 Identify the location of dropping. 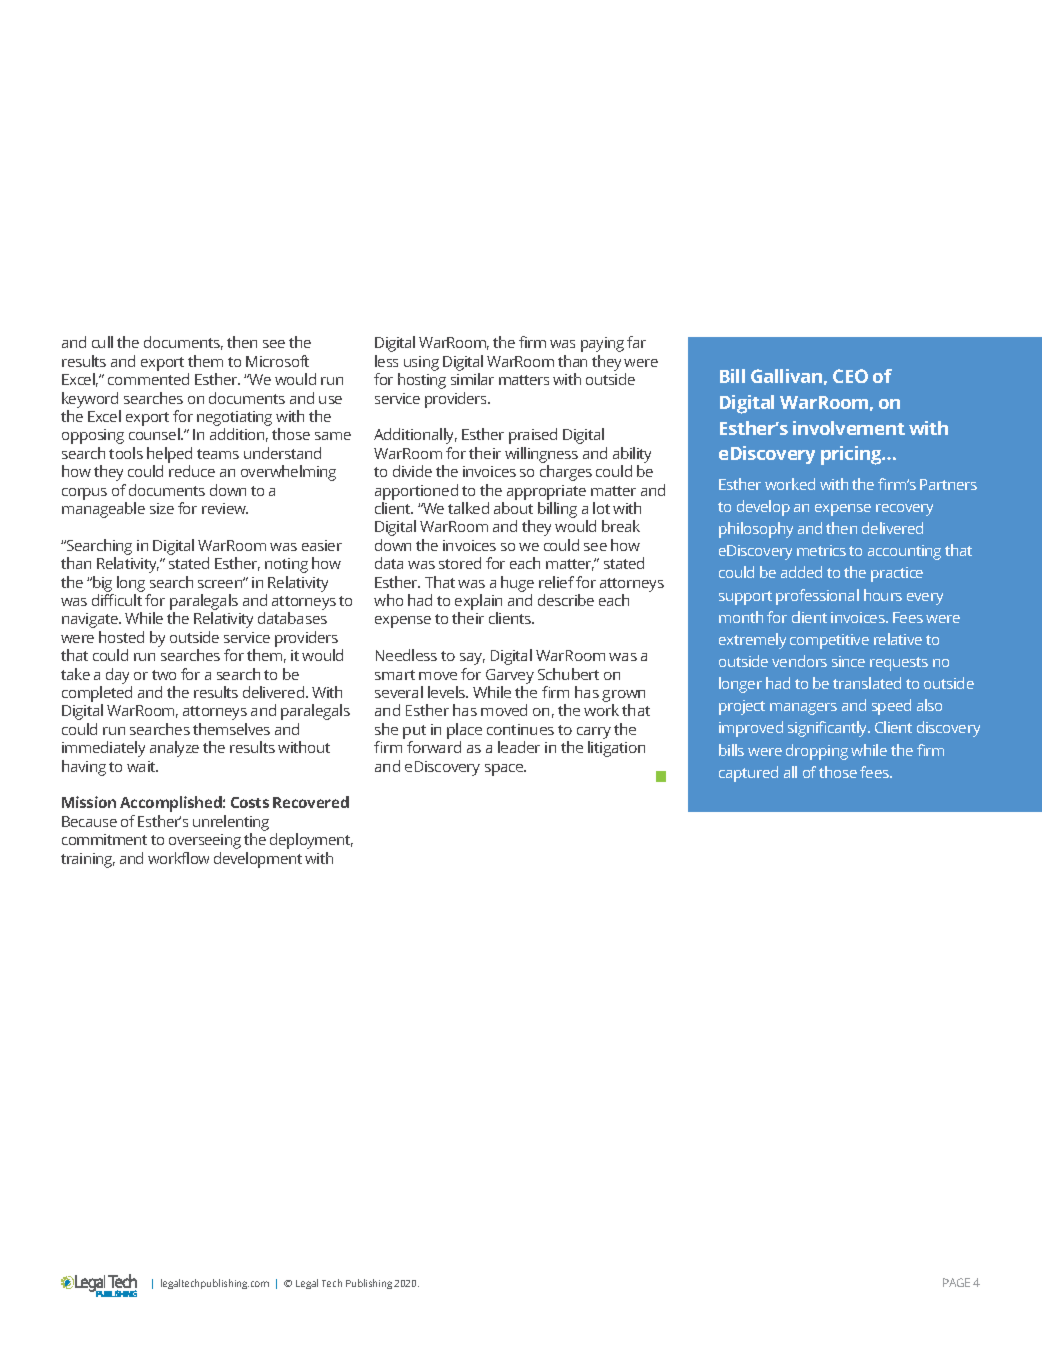
(817, 752).
